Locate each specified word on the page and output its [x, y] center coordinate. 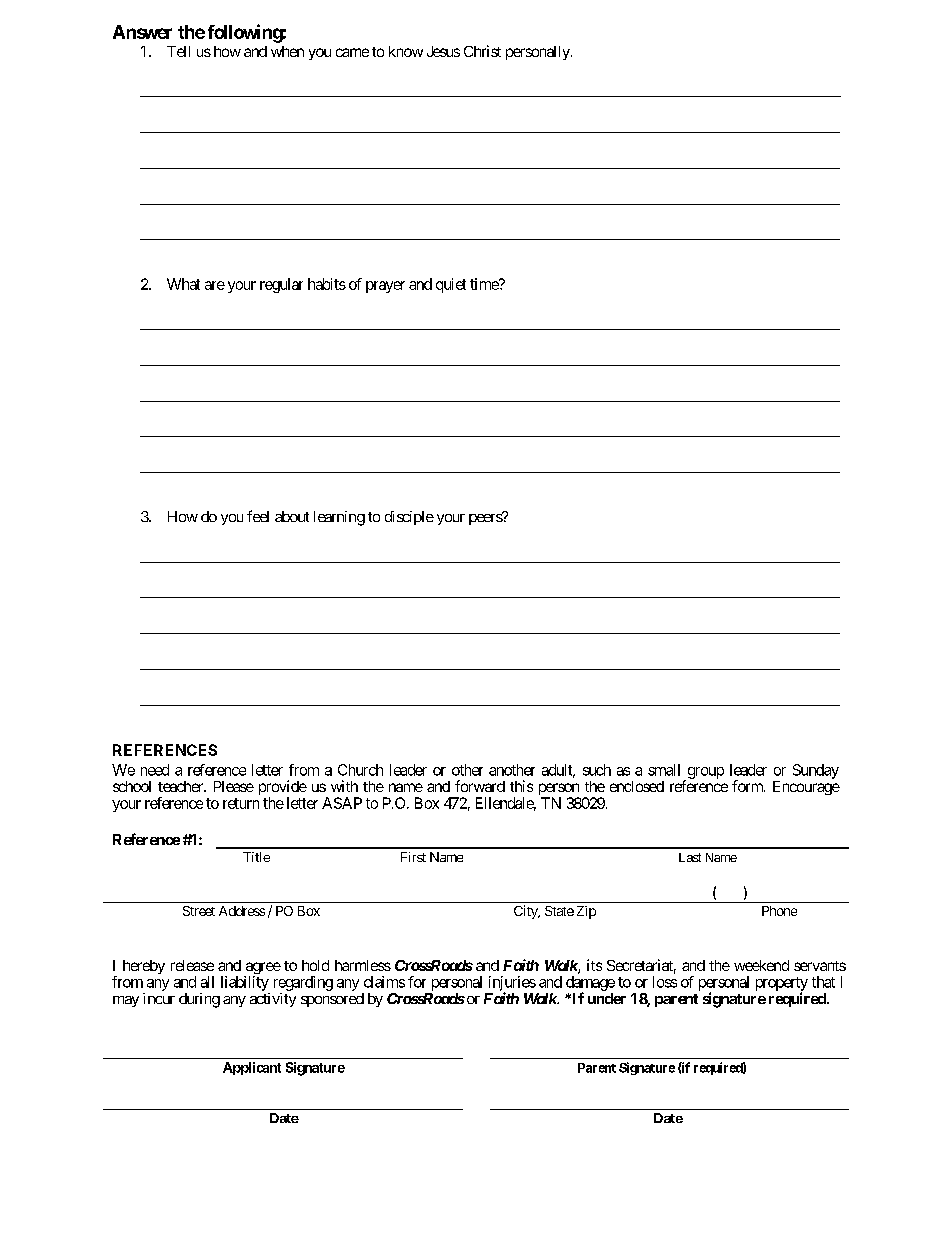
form [748, 786]
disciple [409, 518]
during [199, 1000]
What [183, 284]
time [485, 284]
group [704, 774]
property [782, 985]
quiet [451, 285]
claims [384, 982]
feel [258, 516]
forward [480, 786]
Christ [482, 51]
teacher [181, 786]
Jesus [443, 51]
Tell [178, 51]
